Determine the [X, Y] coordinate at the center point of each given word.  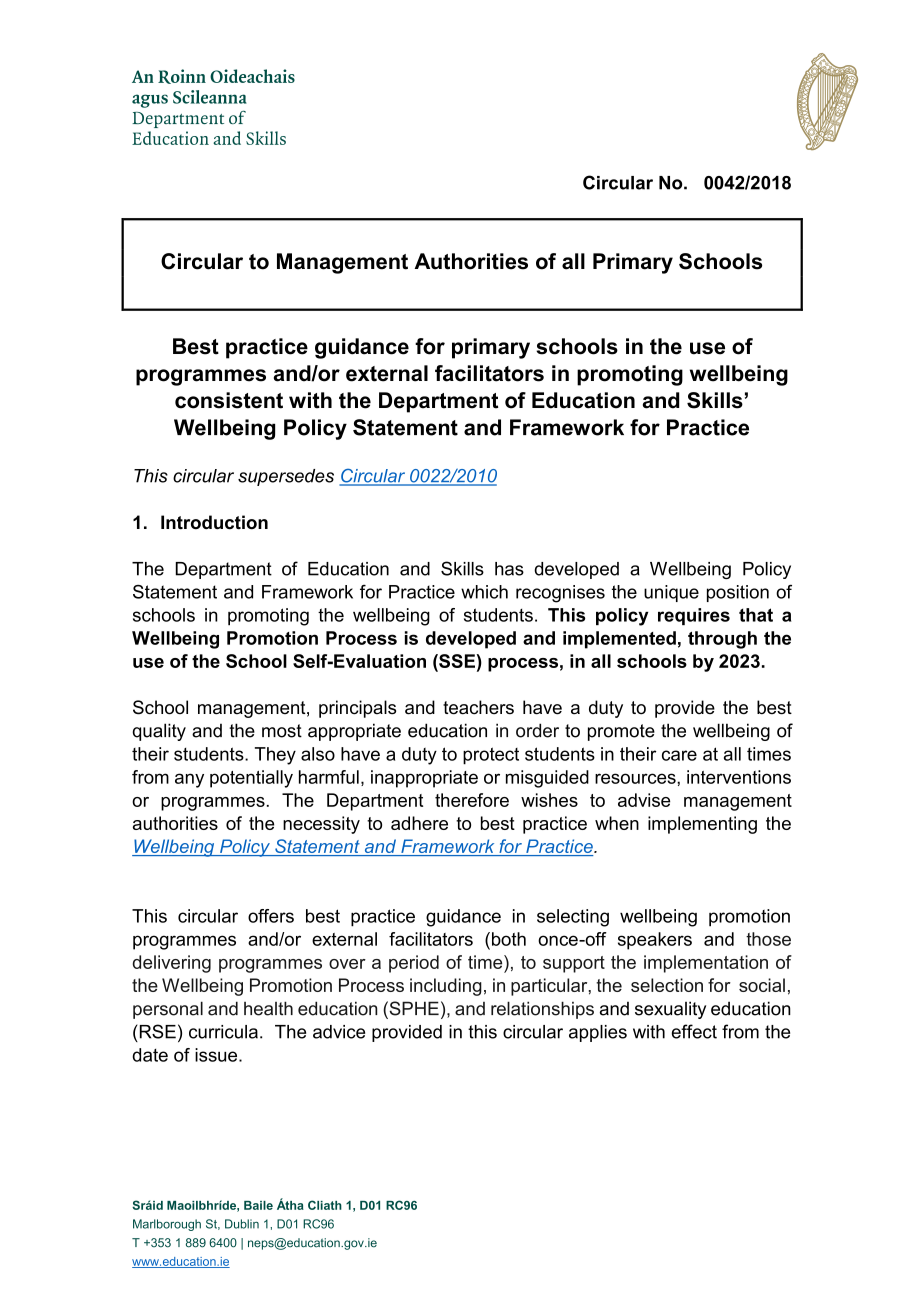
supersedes [286, 477]
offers [271, 916]
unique [671, 593]
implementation [706, 964]
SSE [456, 661]
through [722, 640]
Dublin [242, 1224]
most [282, 731]
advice [339, 1032]
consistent [229, 400]
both [507, 939]
